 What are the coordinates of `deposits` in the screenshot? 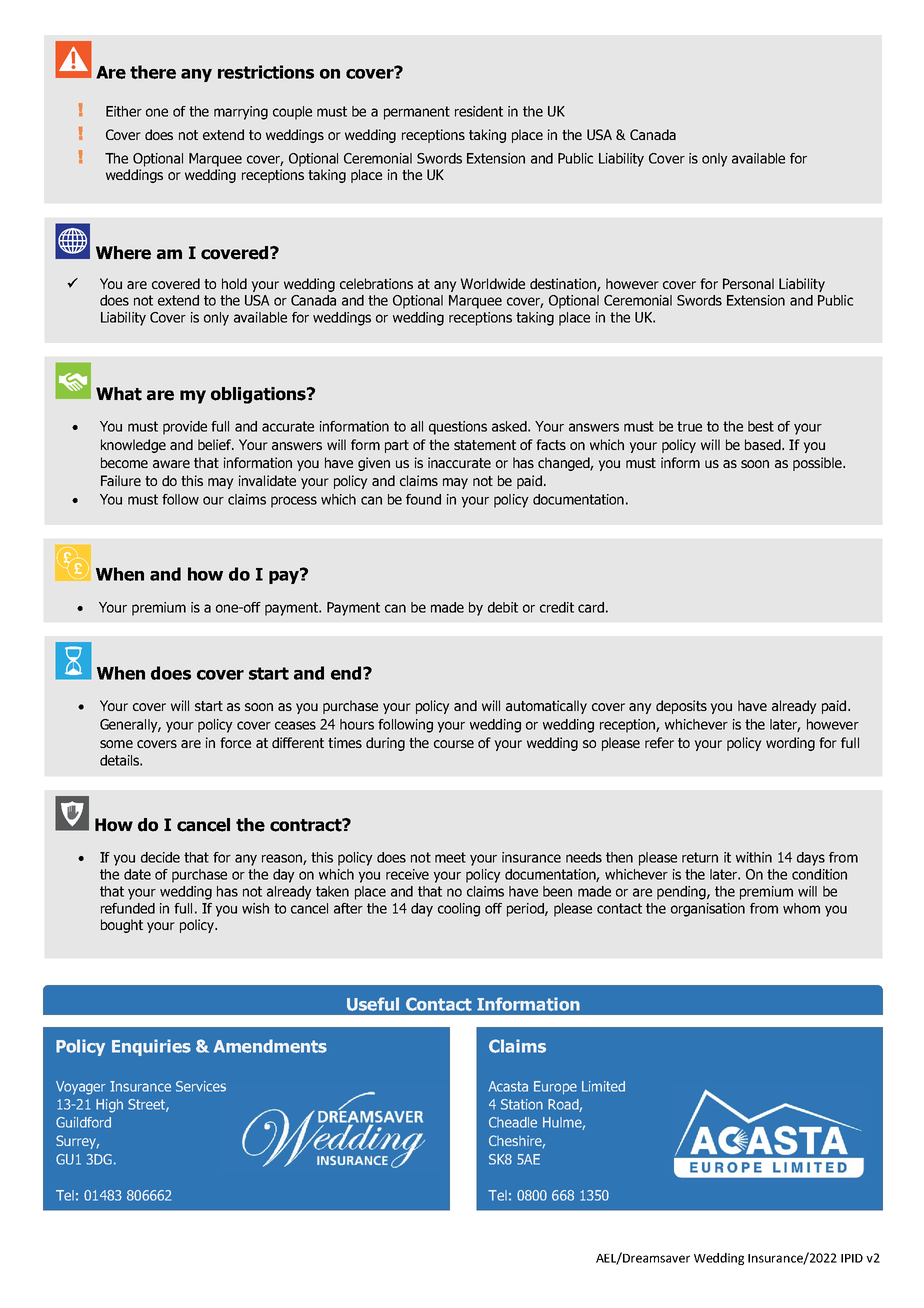 It's located at (681, 707).
